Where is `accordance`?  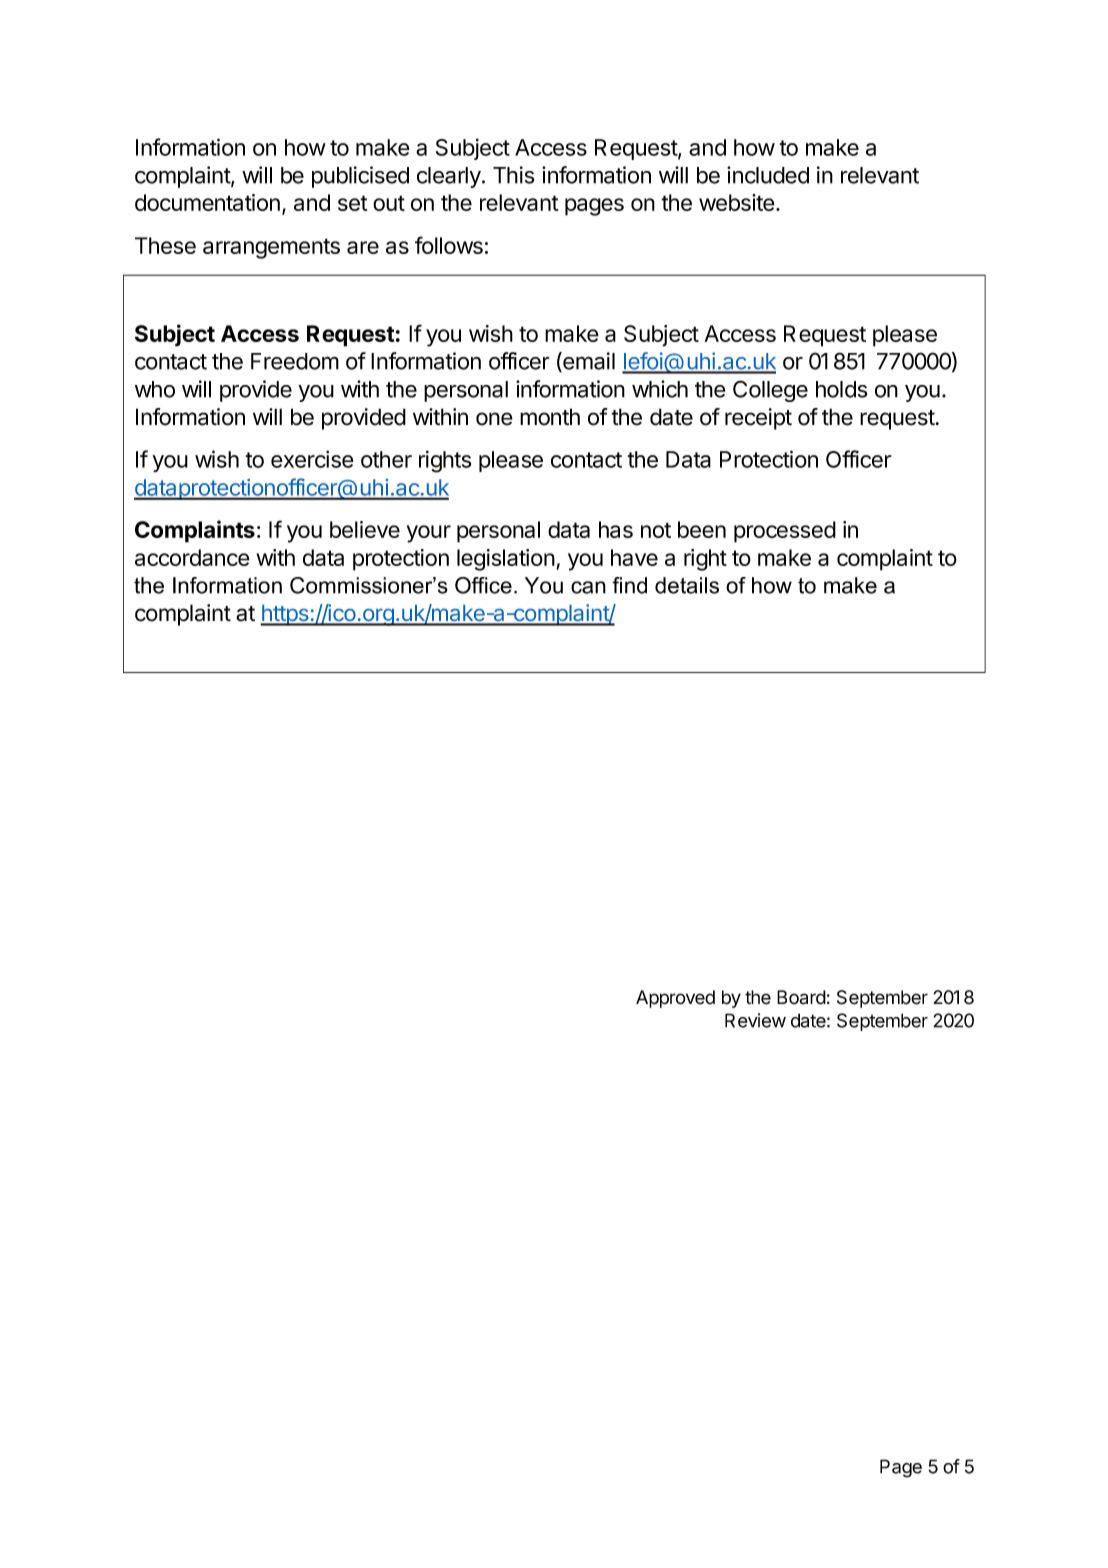
accordance is located at coordinates (192, 557).
